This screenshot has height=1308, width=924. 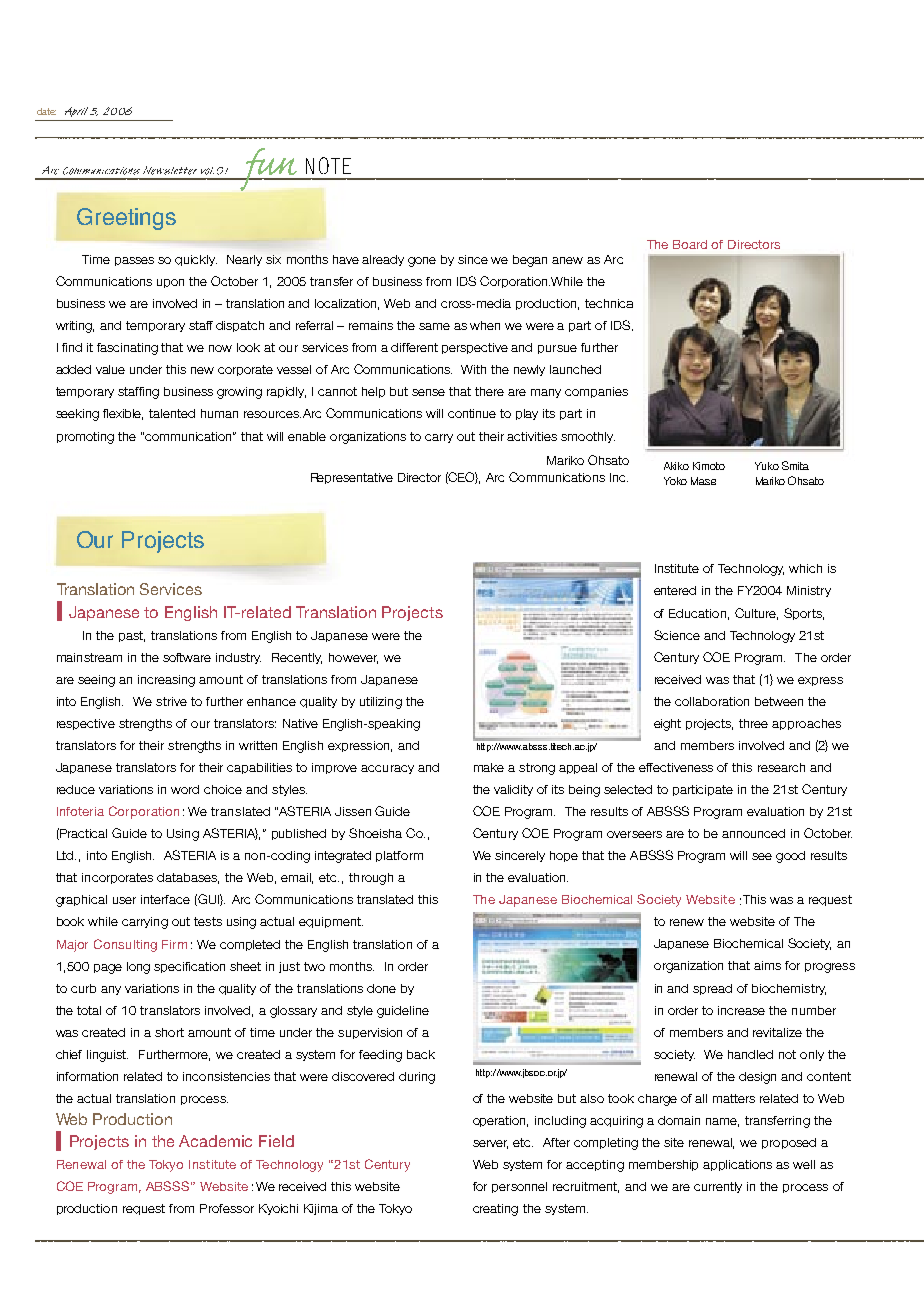 What do you see at coordinates (371, 879) in the screenshot?
I see `through` at bounding box center [371, 879].
